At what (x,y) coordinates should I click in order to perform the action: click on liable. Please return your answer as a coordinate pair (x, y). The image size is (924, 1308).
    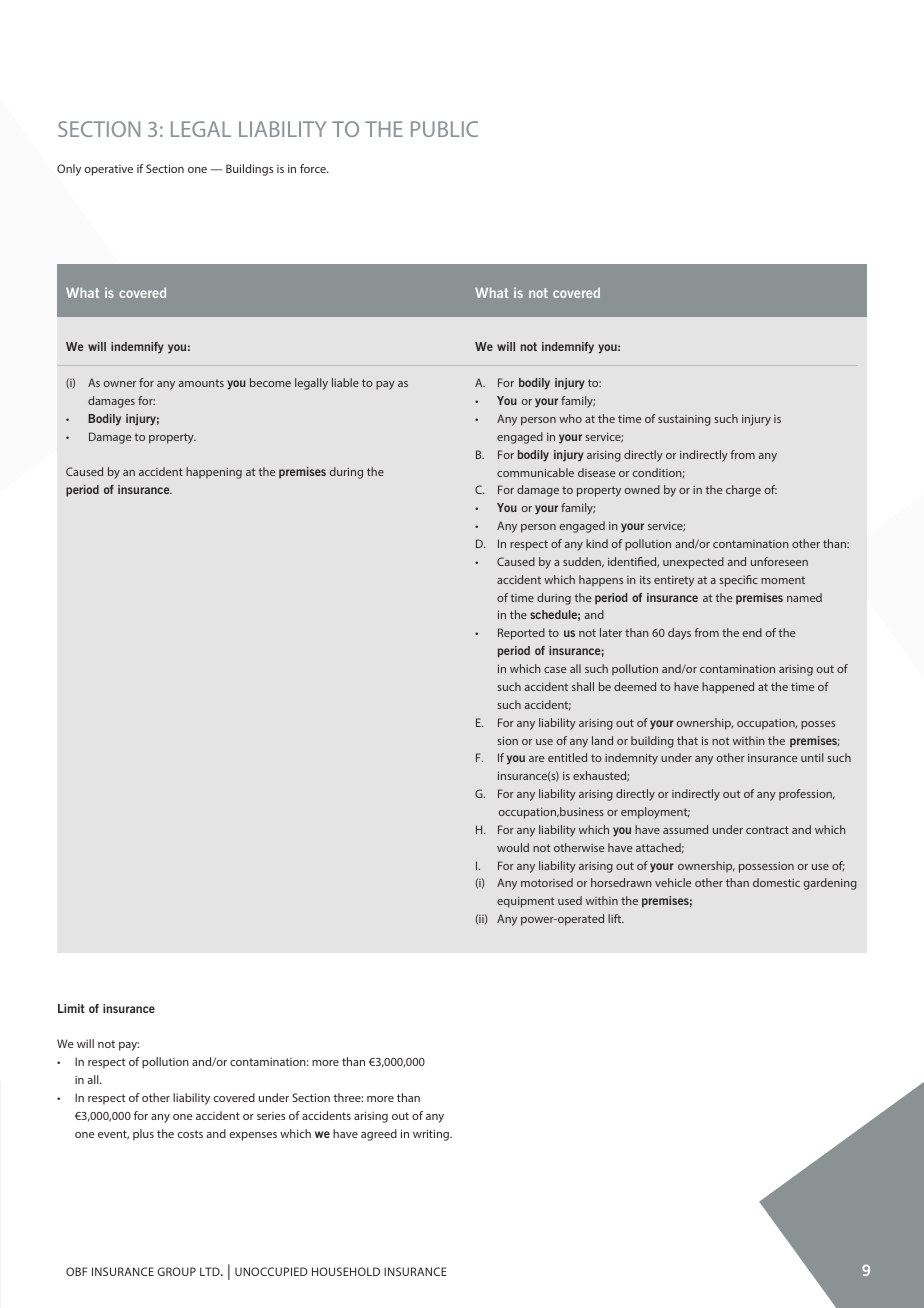
    Looking at the image, I should click on (345, 382).
